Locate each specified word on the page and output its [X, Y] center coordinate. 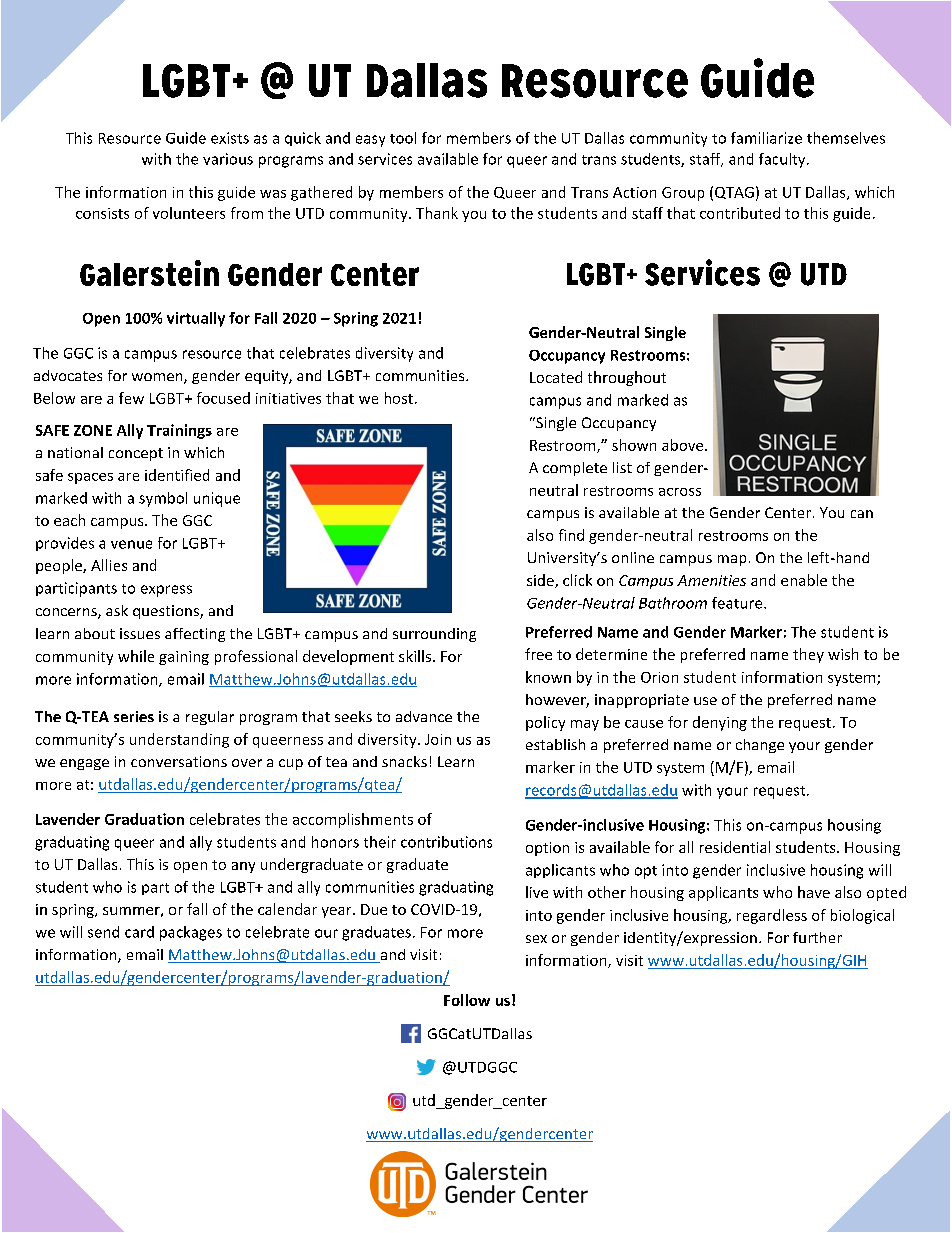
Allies [109, 565]
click [577, 580]
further [817, 937]
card [139, 932]
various [228, 159]
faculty [783, 160]
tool [403, 138]
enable [804, 580]
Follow [467, 1000]
